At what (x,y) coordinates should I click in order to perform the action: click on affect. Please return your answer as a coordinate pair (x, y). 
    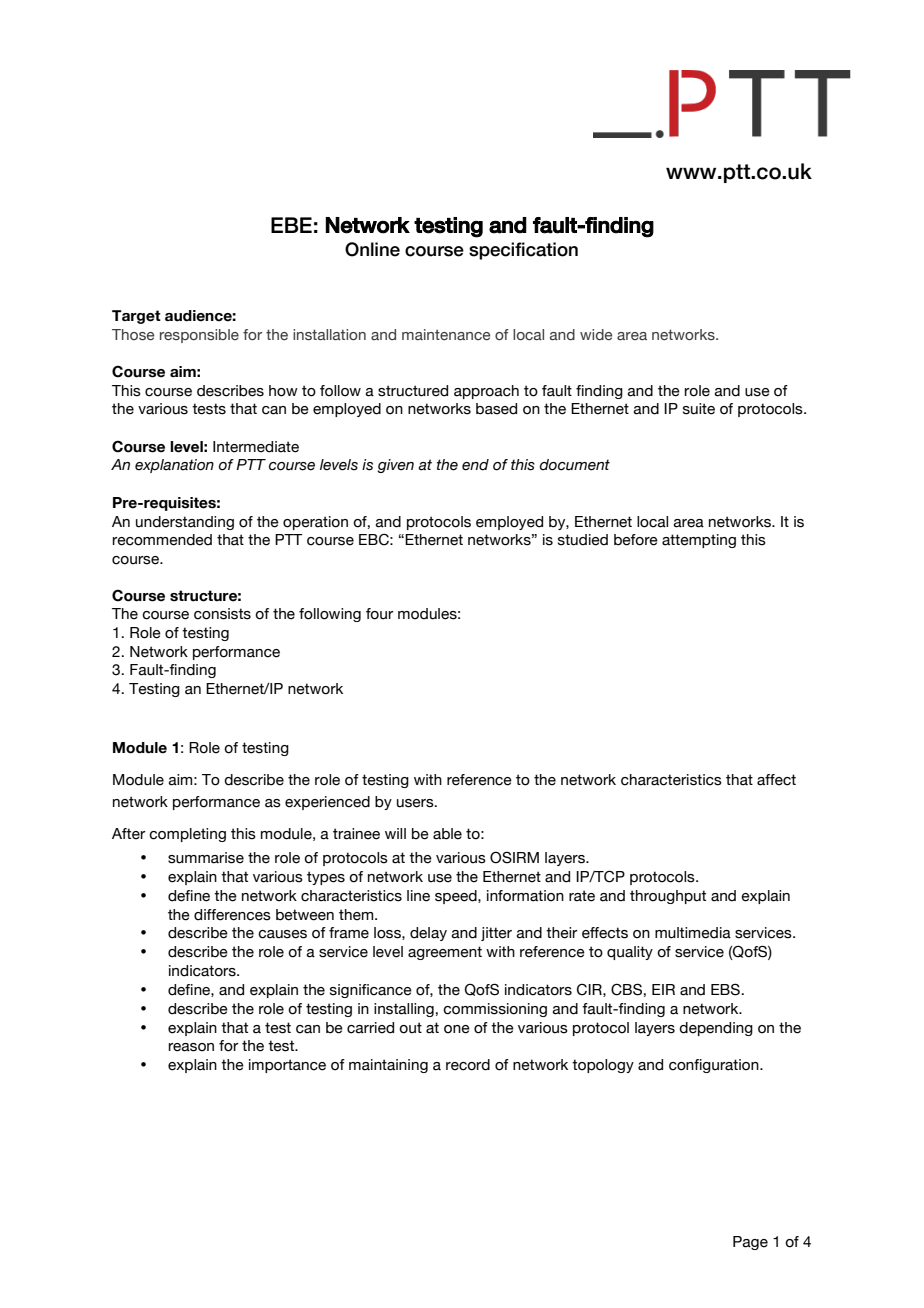
    Looking at the image, I should click on (776, 780).
